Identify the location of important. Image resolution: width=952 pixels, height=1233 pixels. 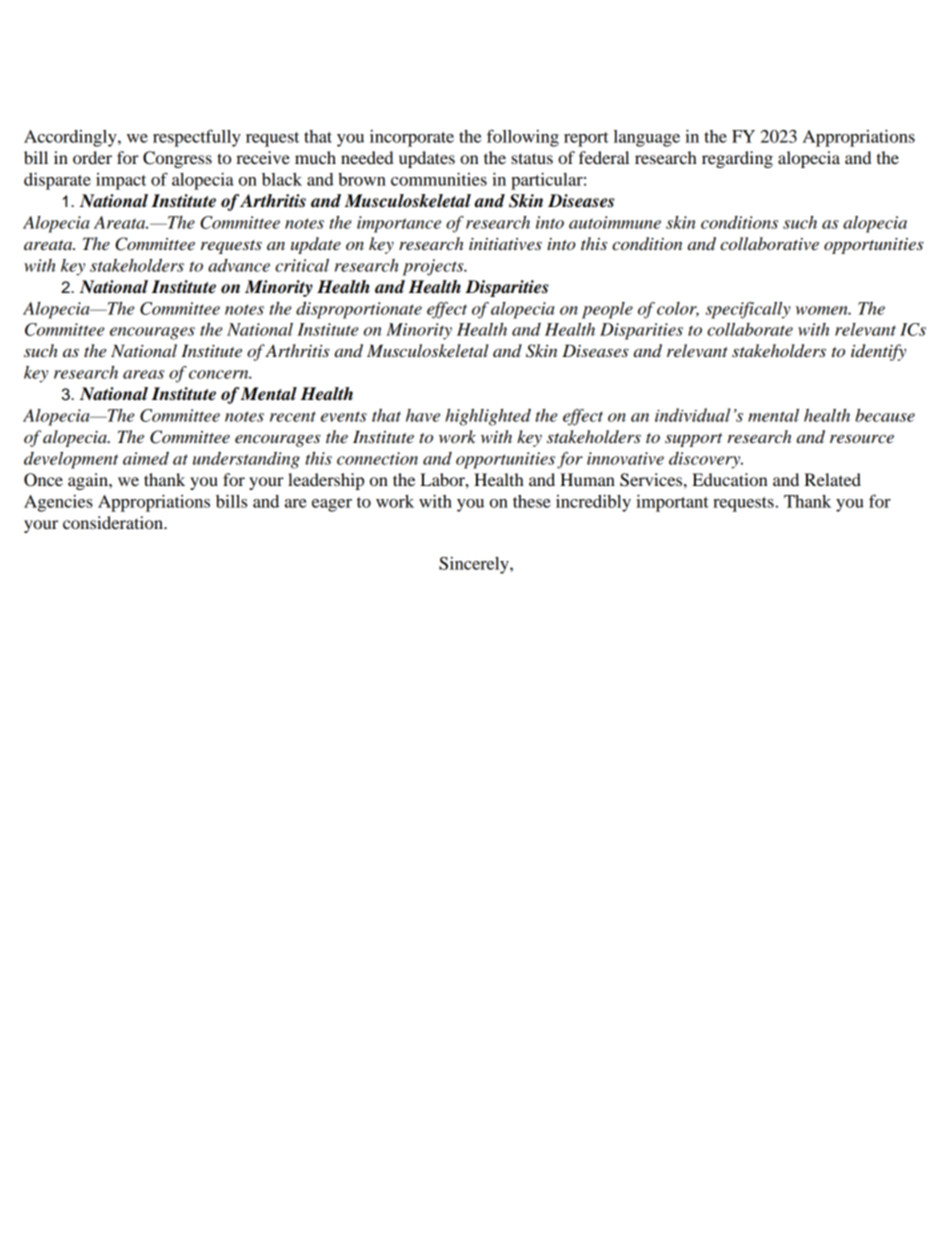
(672, 503).
